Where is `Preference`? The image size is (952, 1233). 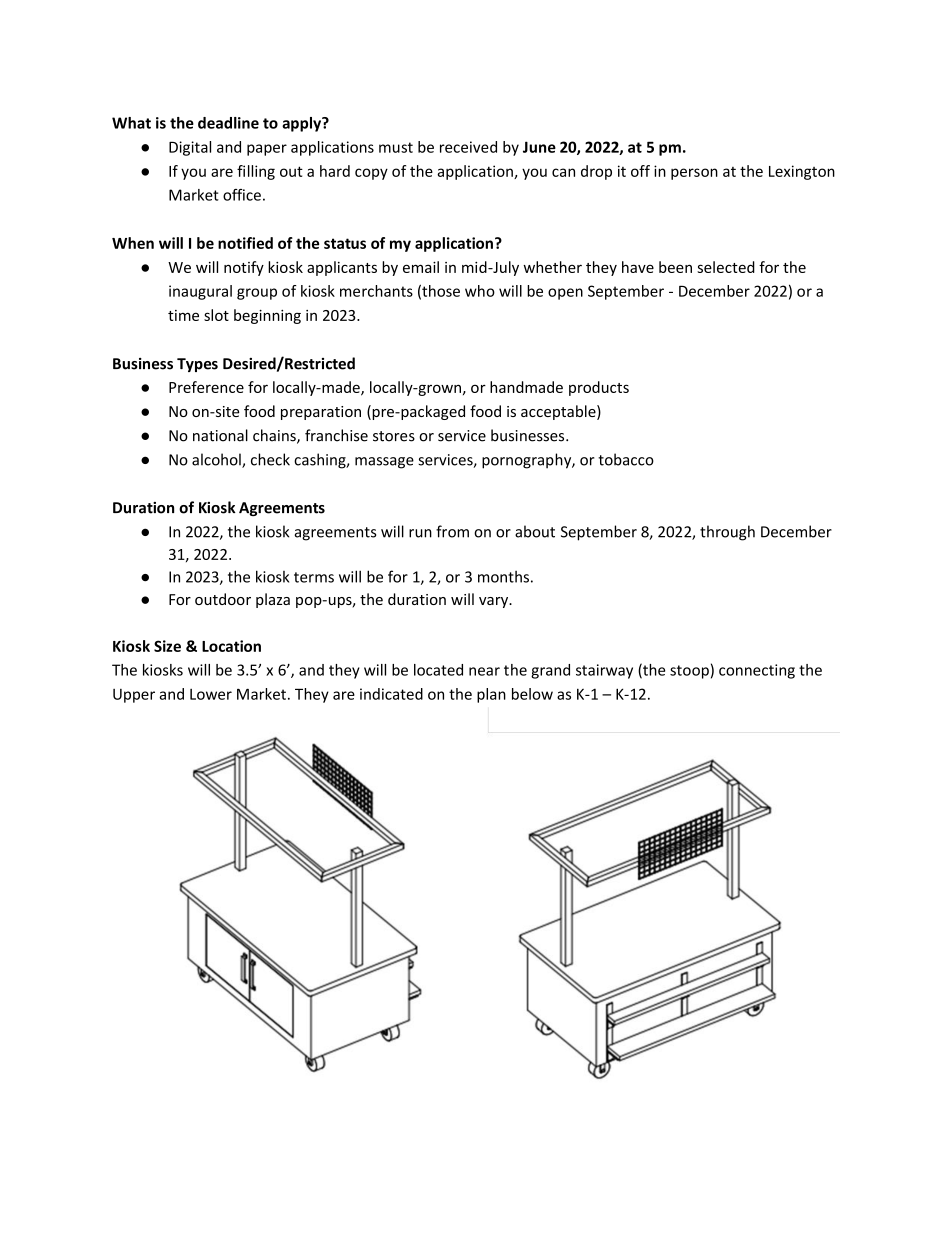 Preference is located at coordinates (206, 387).
